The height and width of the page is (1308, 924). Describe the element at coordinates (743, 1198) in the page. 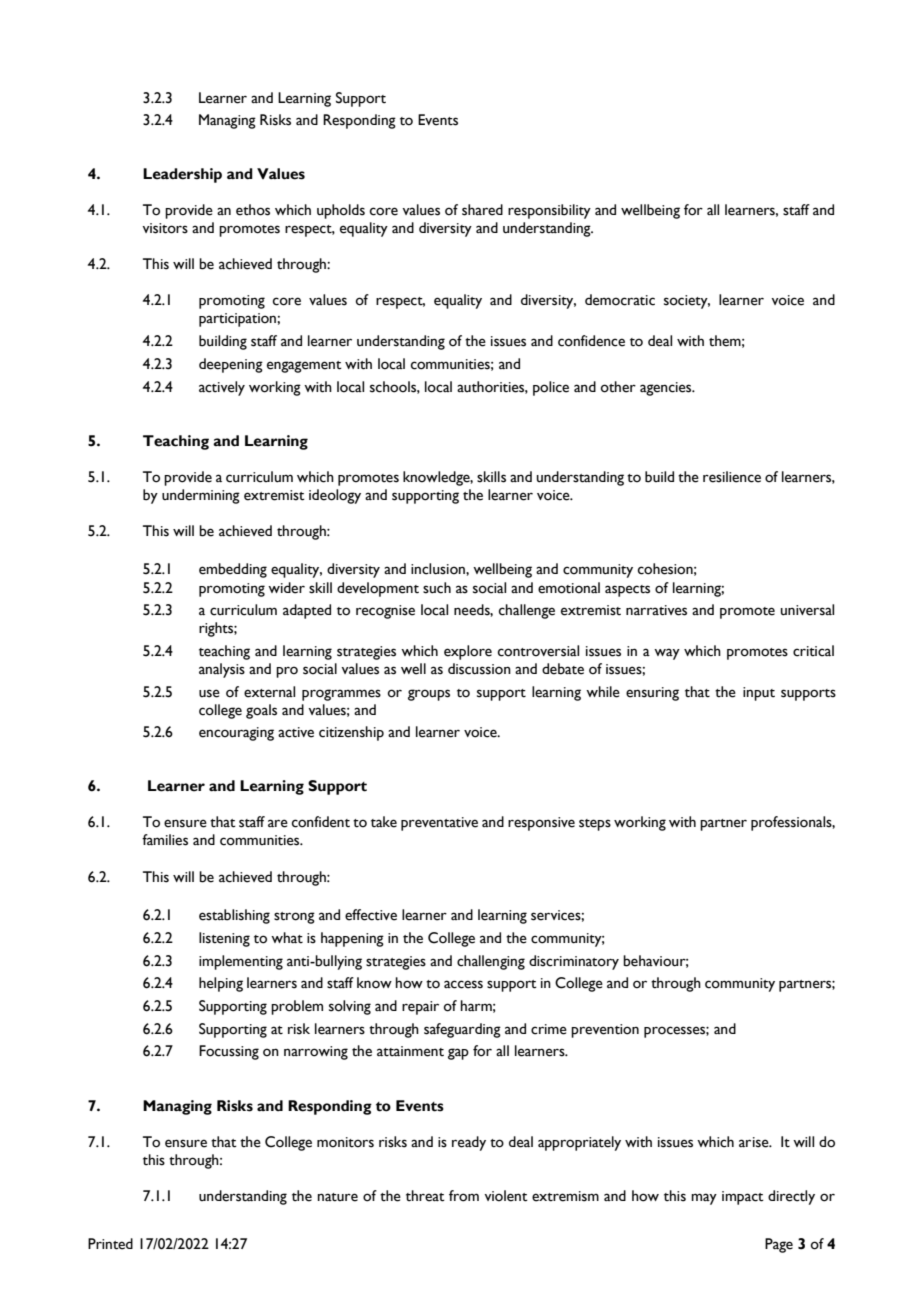

I see `impact` at that location.
